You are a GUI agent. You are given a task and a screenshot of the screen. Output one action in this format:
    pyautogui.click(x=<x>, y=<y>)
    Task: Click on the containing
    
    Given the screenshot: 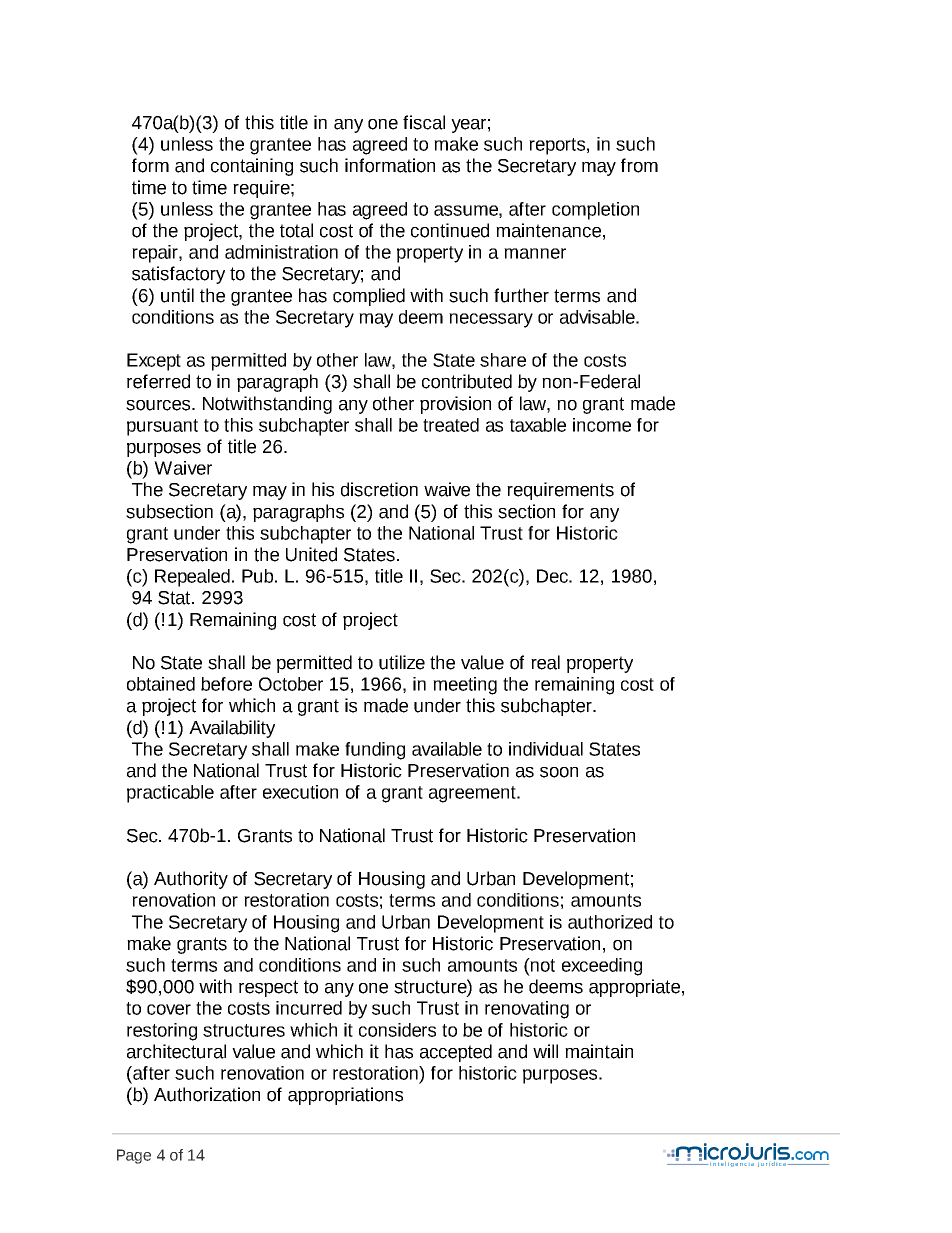 What is the action you would take?
    pyautogui.click(x=252, y=167)
